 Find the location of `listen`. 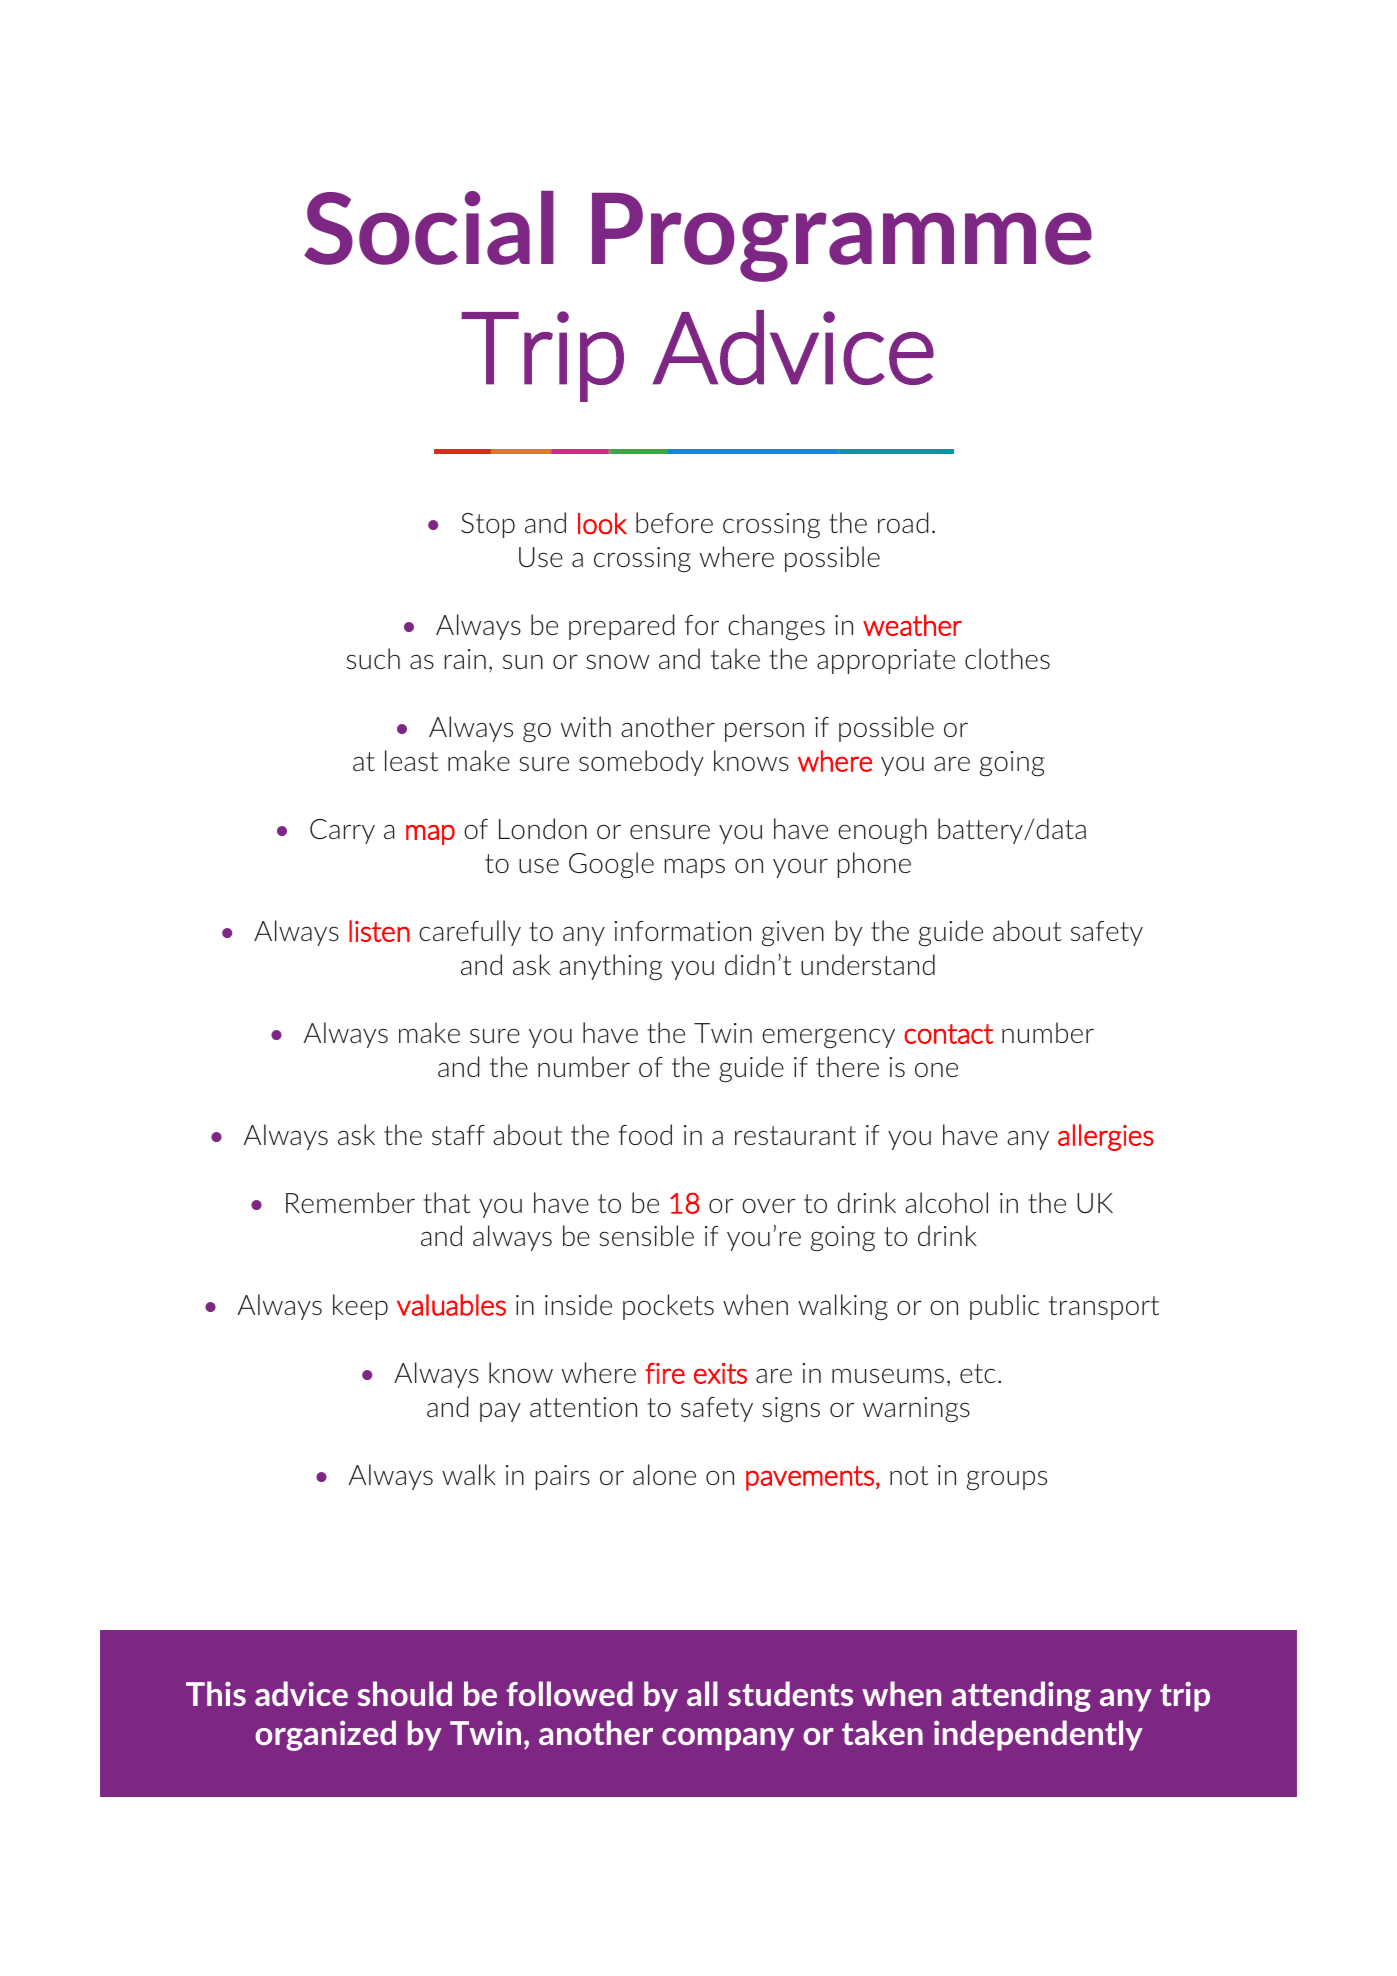

listen is located at coordinates (379, 931).
